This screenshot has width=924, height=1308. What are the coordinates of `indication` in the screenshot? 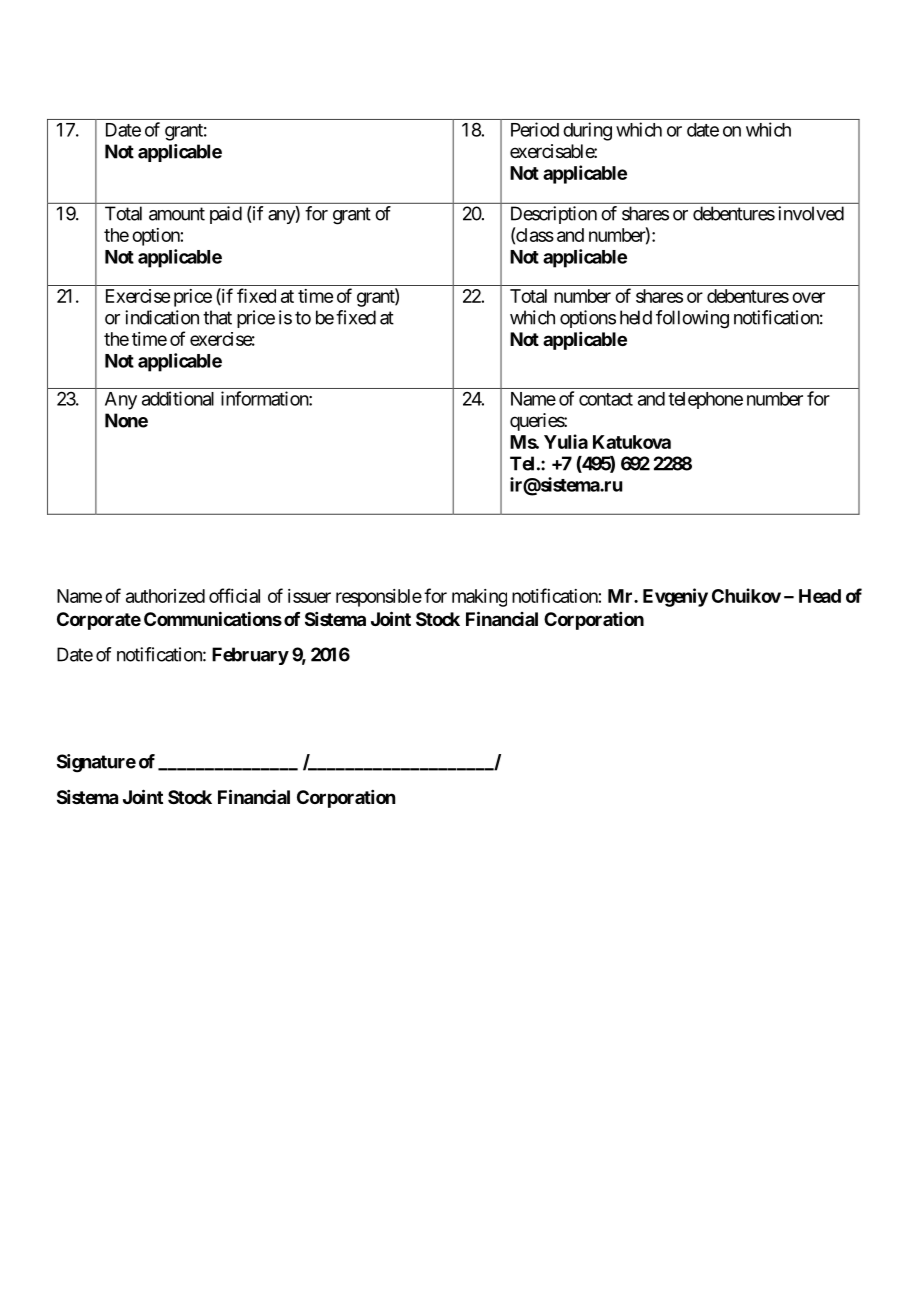 It's located at (162, 317).
